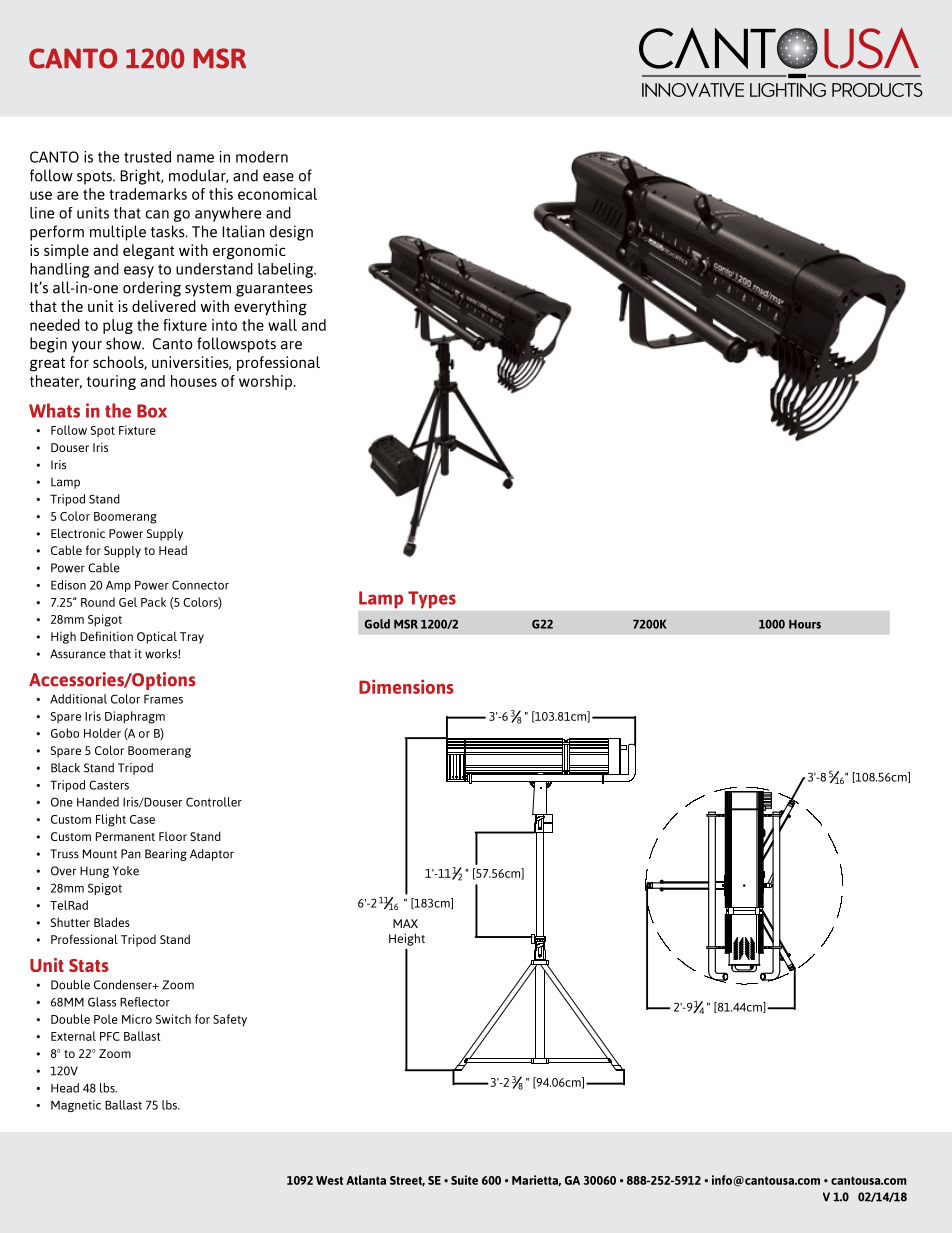 The height and width of the image is (1233, 952). I want to click on Magnetic, so click(76, 1106).
